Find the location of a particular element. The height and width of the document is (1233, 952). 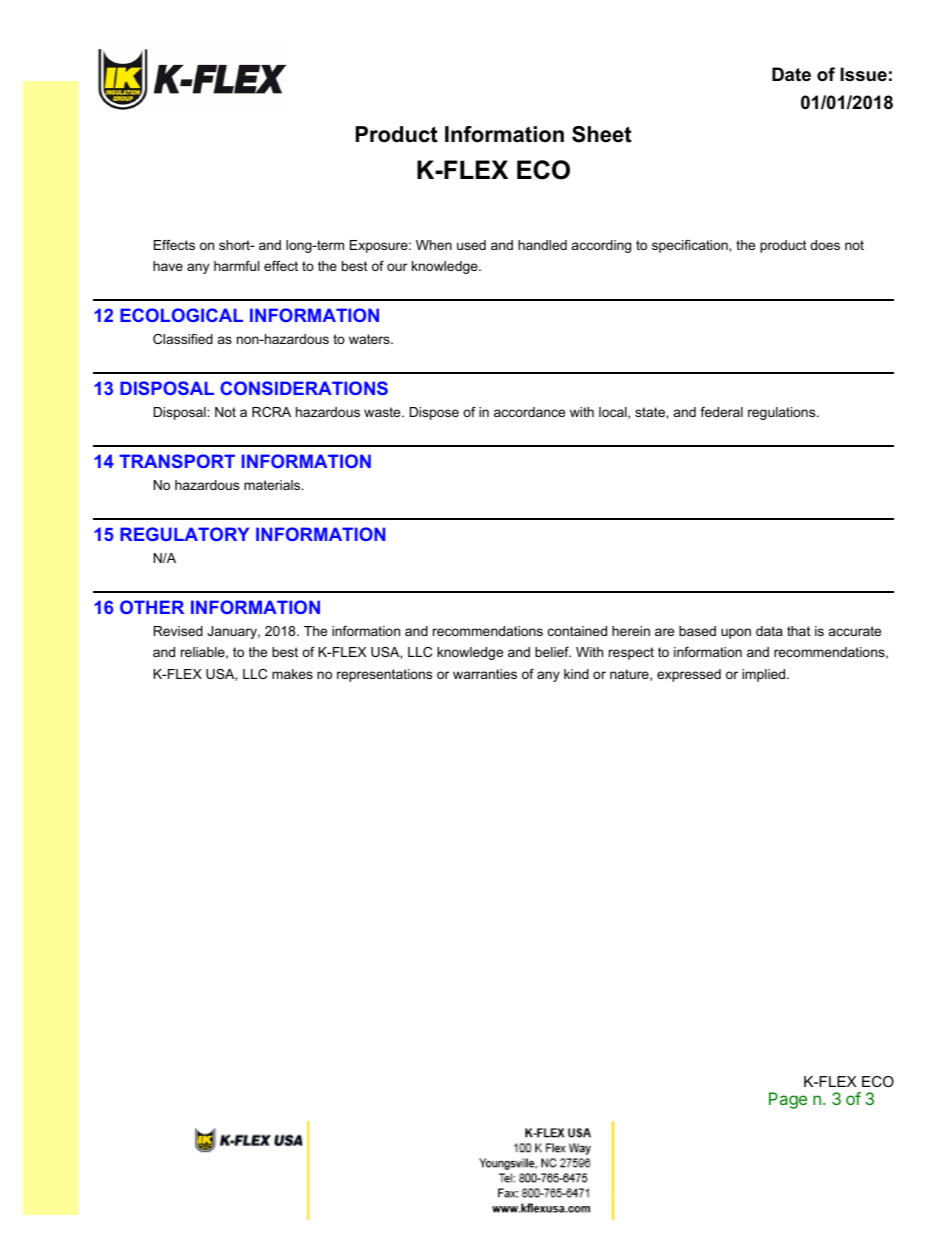

data is located at coordinates (769, 631).
